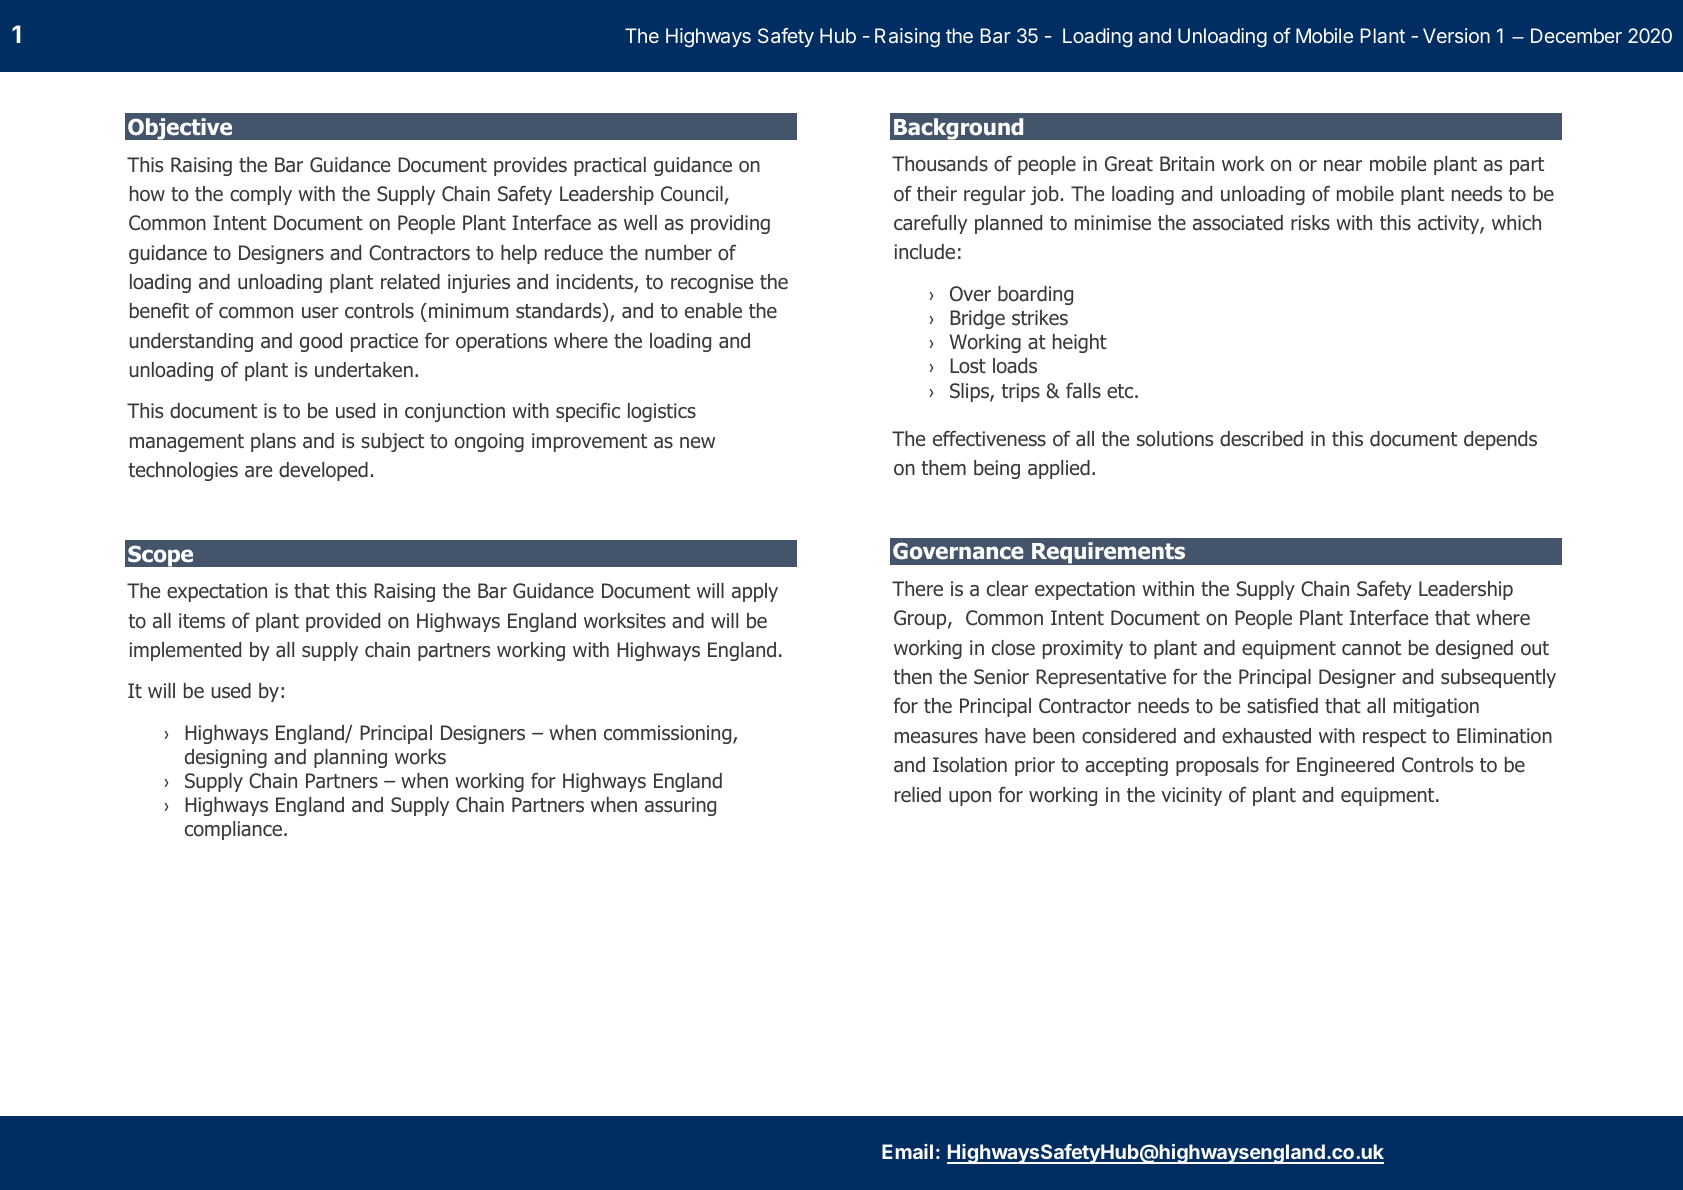 The height and width of the image is (1190, 1683). Describe the element at coordinates (940, 164) in the image. I see `Thousands` at that location.
